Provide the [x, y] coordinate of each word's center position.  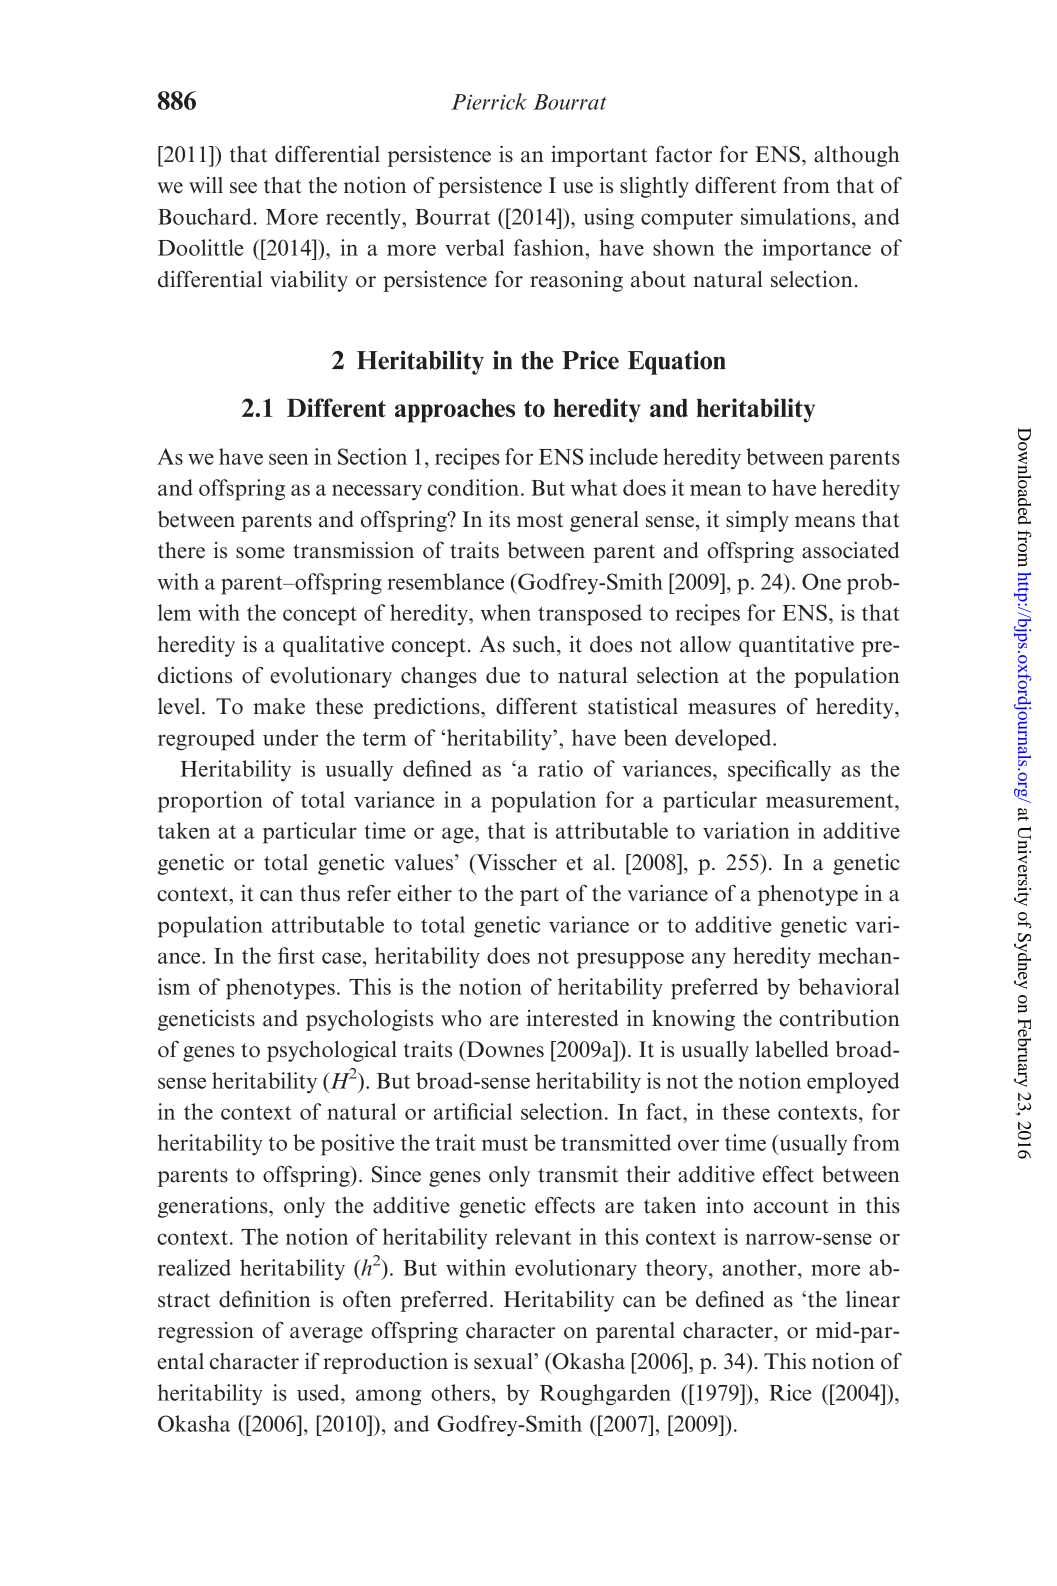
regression [206, 1332]
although [857, 156]
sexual [504, 1361]
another [760, 1267]
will [206, 185]
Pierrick [489, 101]
